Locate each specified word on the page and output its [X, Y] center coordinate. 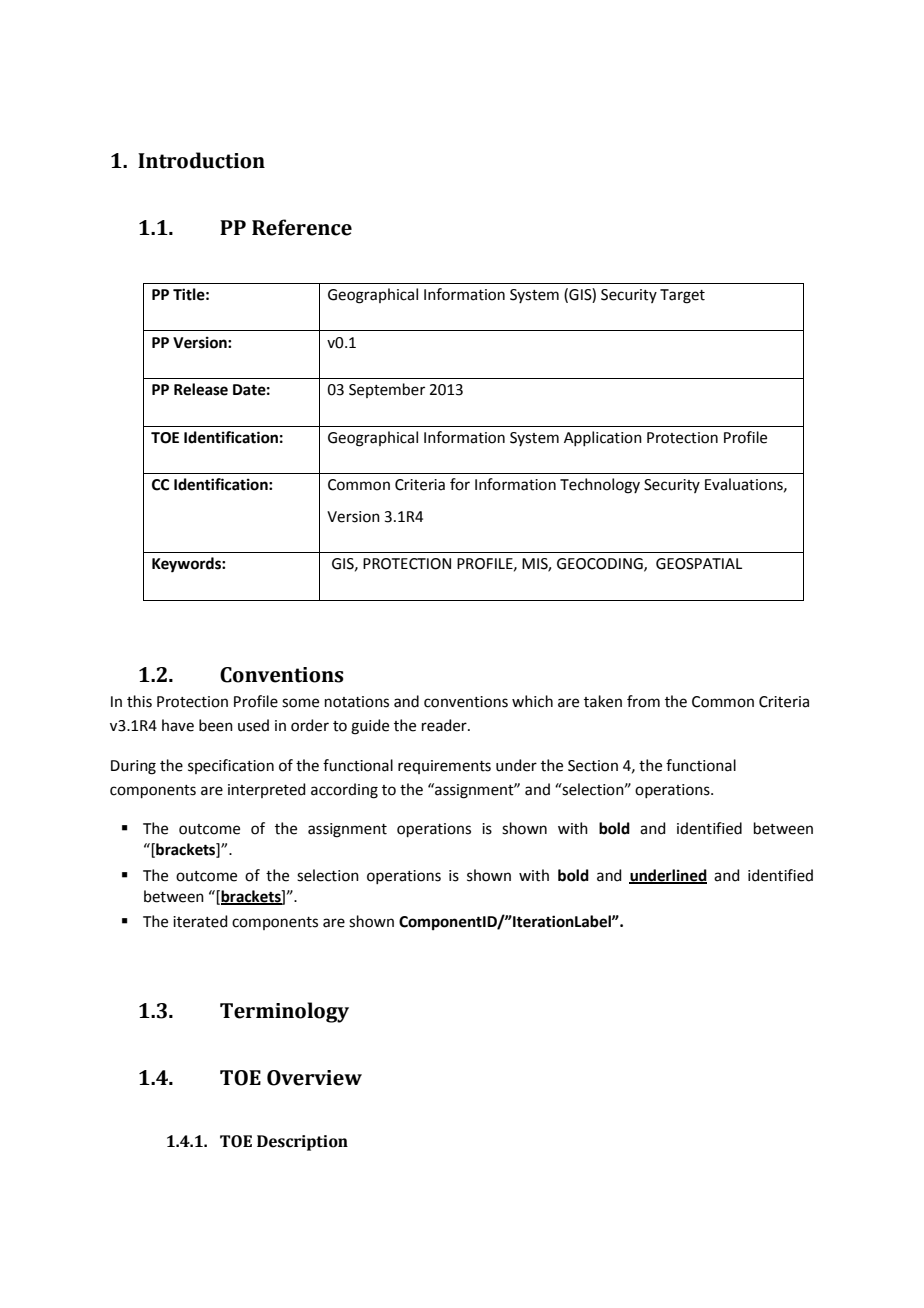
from [643, 701]
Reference [302, 227]
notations [357, 702]
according [344, 791]
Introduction [201, 160]
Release [201, 389]
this [139, 701]
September [387, 390]
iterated [200, 921]
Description [302, 1143]
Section [593, 766]
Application [603, 438]
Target [682, 296]
